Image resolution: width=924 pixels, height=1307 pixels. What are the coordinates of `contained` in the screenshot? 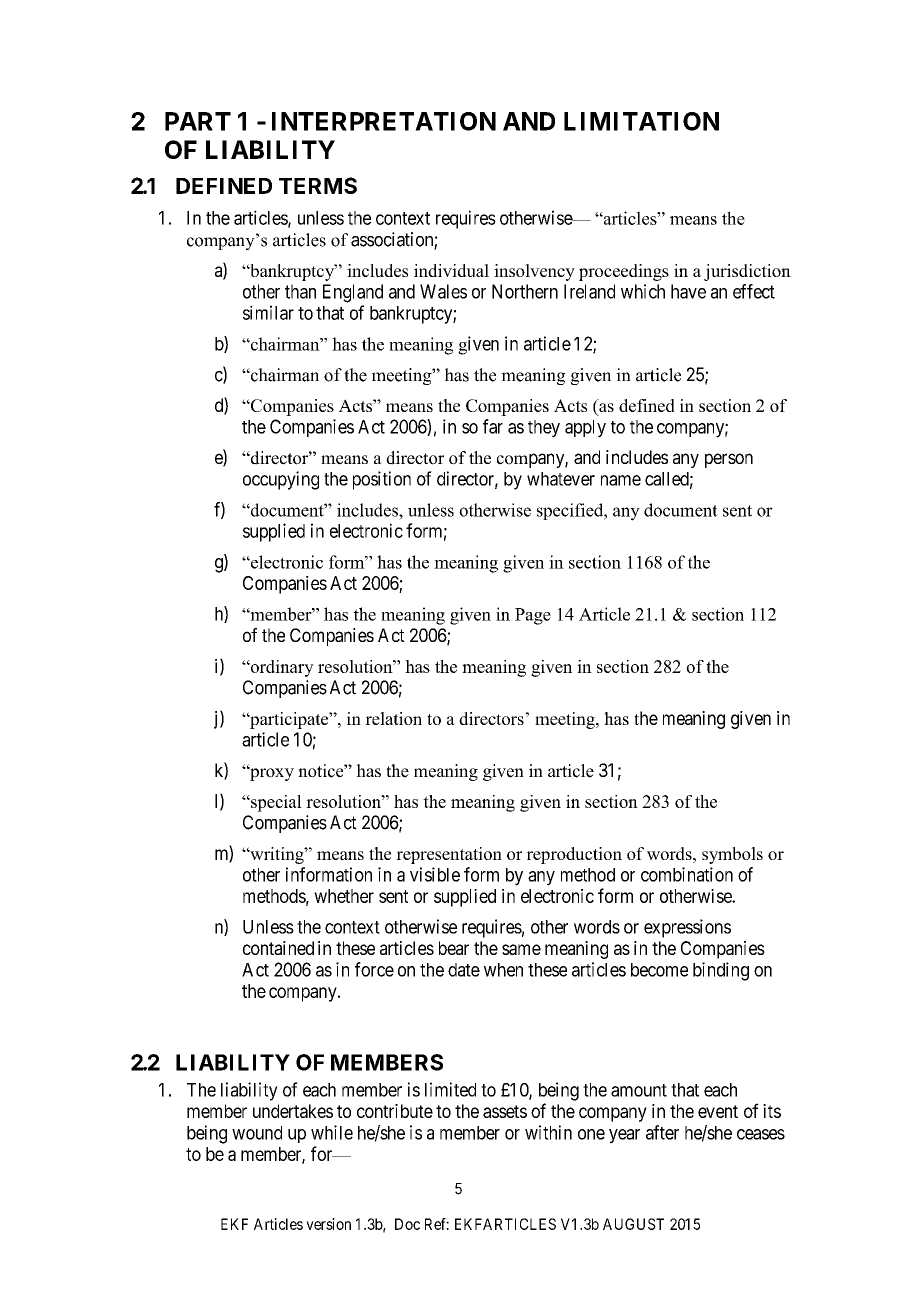 It's located at (278, 948).
